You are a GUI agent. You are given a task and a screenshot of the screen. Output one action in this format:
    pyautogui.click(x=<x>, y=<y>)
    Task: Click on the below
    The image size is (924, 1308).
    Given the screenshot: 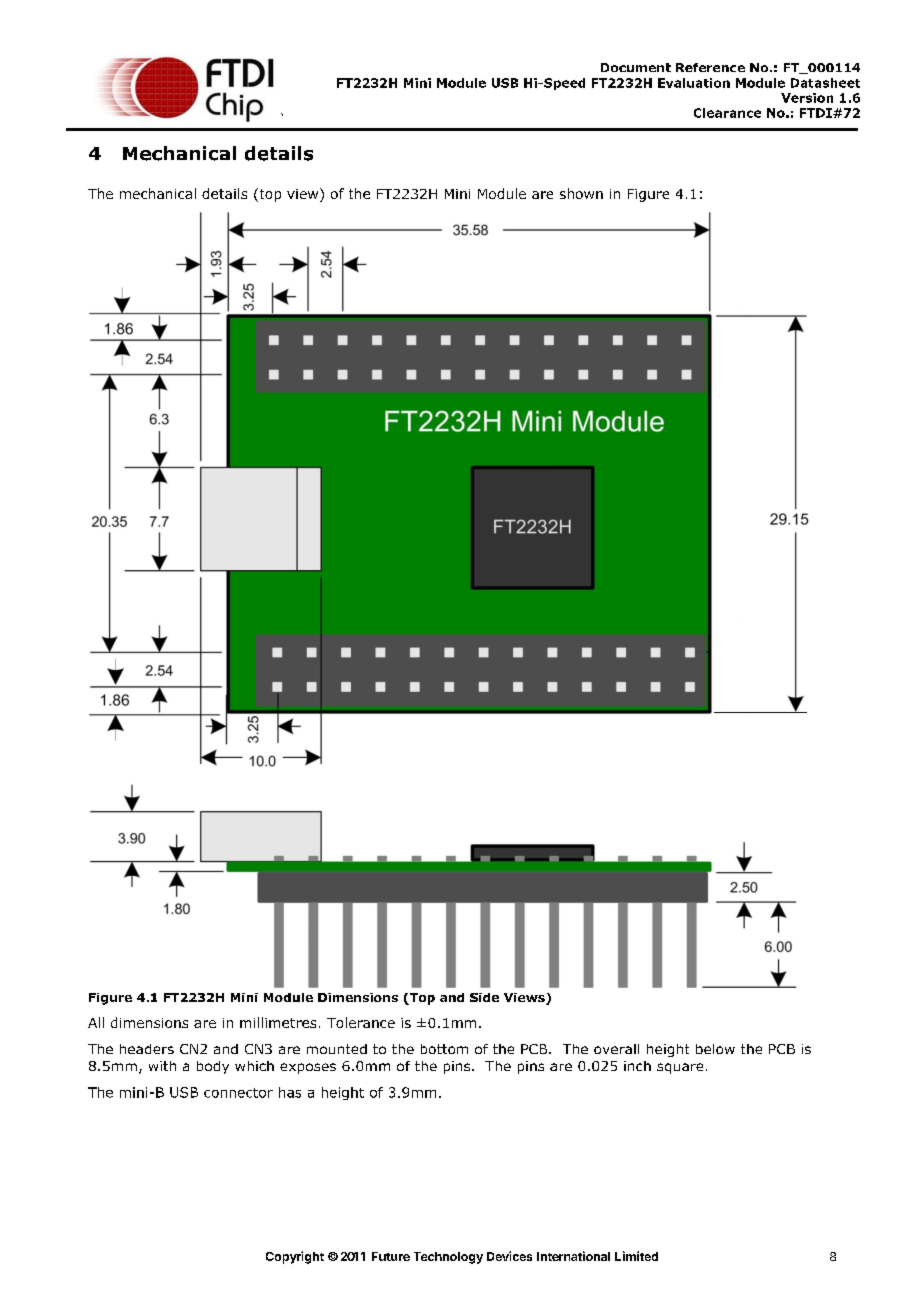 What is the action you would take?
    pyautogui.click(x=715, y=1049)
